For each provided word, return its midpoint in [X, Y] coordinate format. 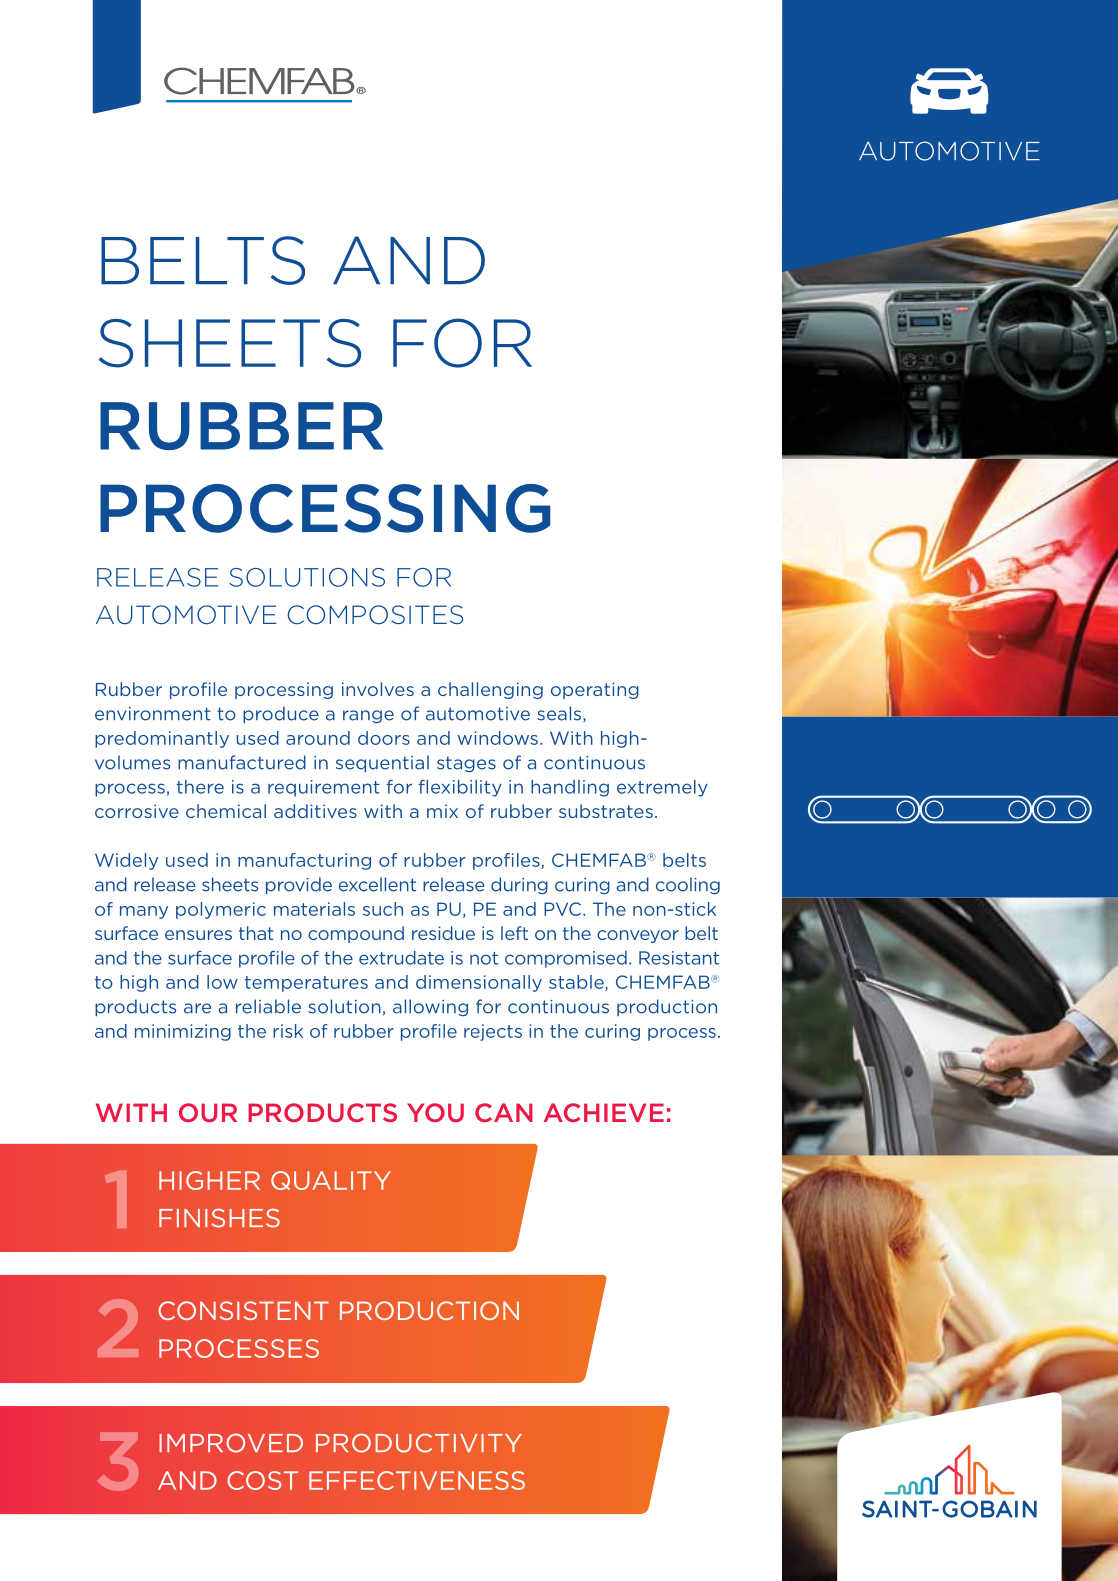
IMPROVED [231, 1443]
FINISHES [219, 1218]
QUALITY [331, 1180]
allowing [430, 1007]
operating [595, 690]
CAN [504, 1112]
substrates [606, 811]
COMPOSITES [375, 615]
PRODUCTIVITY [419, 1443]
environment [153, 714]
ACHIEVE [604, 1112]
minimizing [183, 1032]
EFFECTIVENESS [417, 1480]
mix [442, 811]
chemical [226, 811]
